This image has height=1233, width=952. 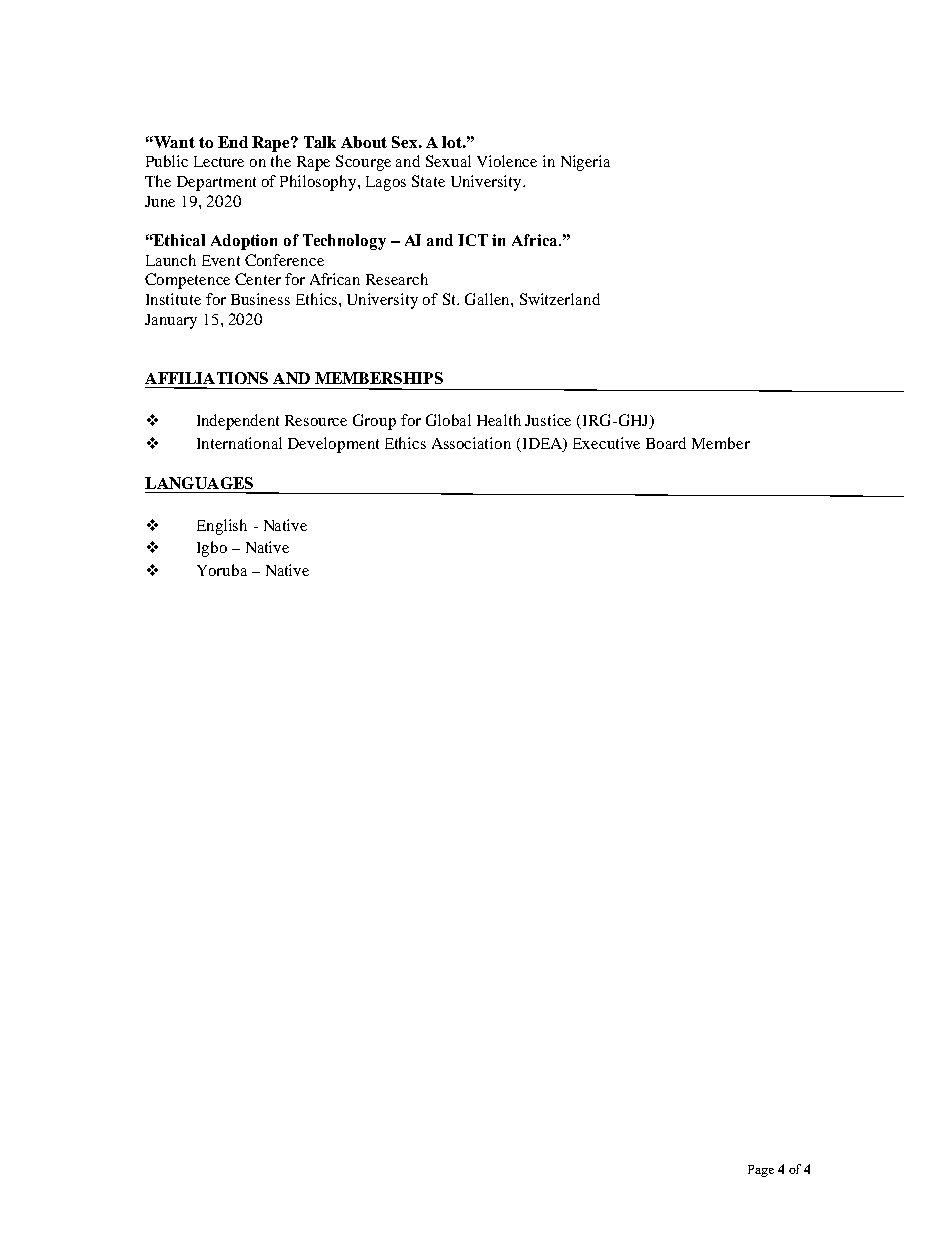 What do you see at coordinates (222, 570) in the image?
I see `Yoruba` at bounding box center [222, 570].
